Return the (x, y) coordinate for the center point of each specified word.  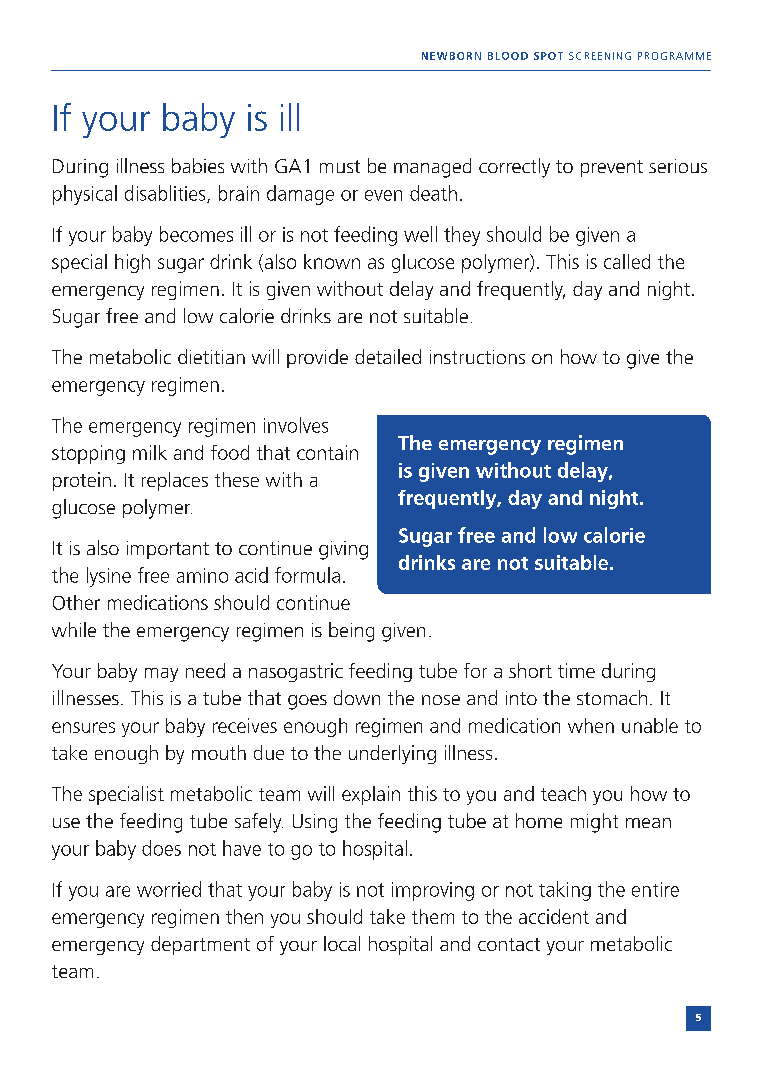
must (340, 166)
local (342, 943)
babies (198, 165)
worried (169, 889)
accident (554, 916)
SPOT (548, 56)
